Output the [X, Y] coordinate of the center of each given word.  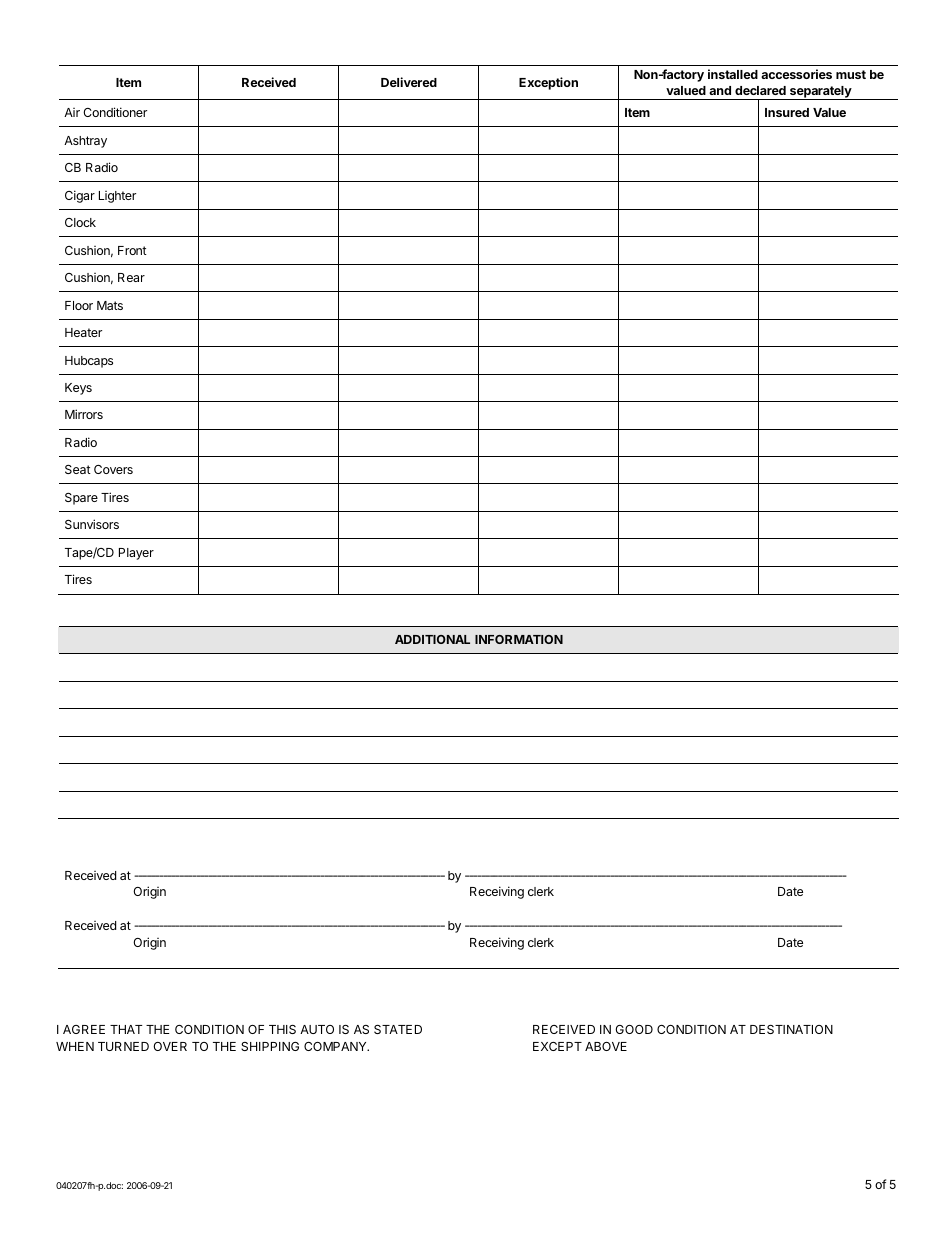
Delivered [409, 82]
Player [136, 554]
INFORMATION [519, 639]
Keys [78, 389]
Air [72, 112]
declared [760, 90]
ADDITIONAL [432, 639]
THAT [126, 1029]
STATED [398, 1029]
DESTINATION [791, 1029]
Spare [81, 499]
